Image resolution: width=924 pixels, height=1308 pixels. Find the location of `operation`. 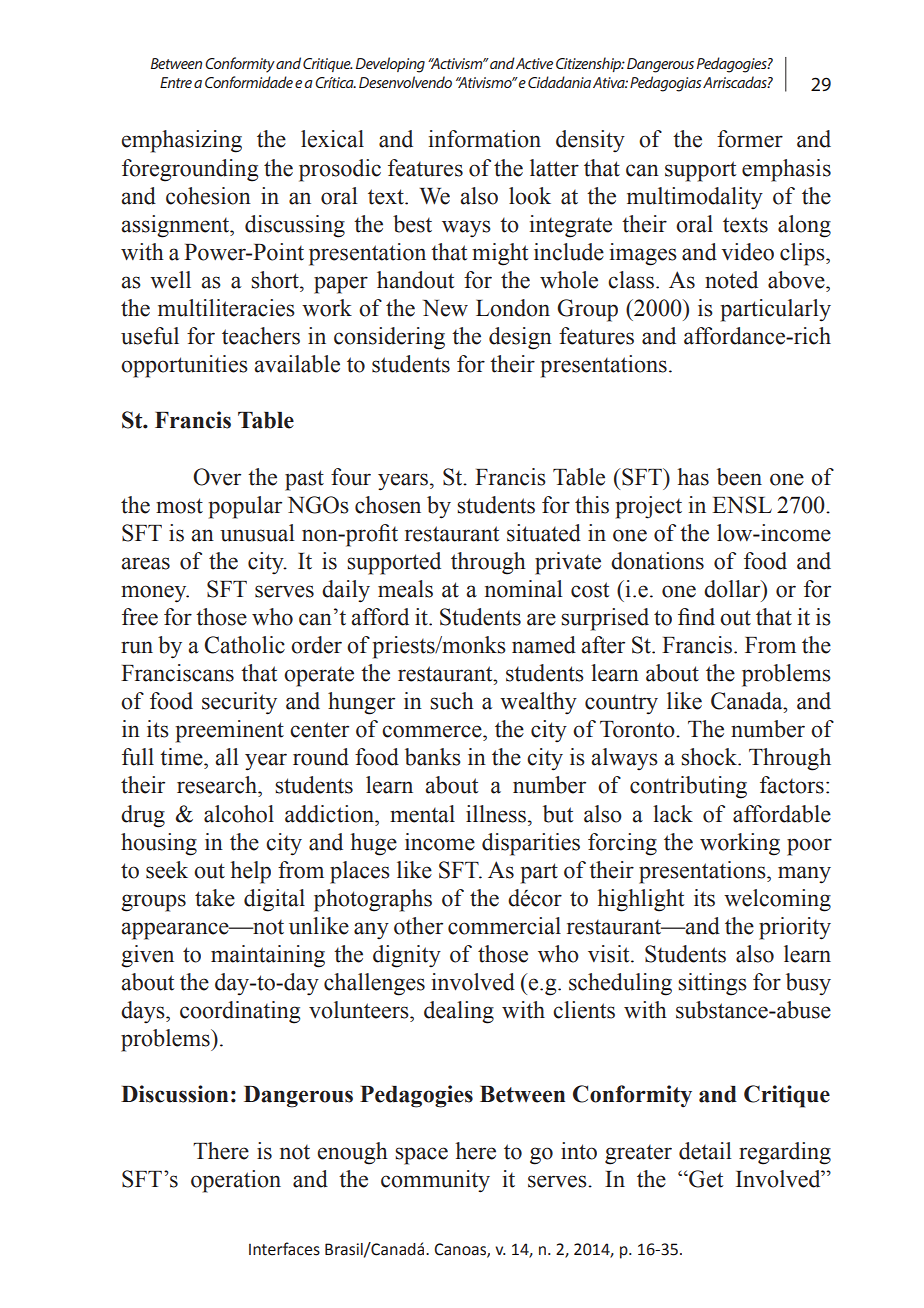

operation is located at coordinates (236, 1181).
